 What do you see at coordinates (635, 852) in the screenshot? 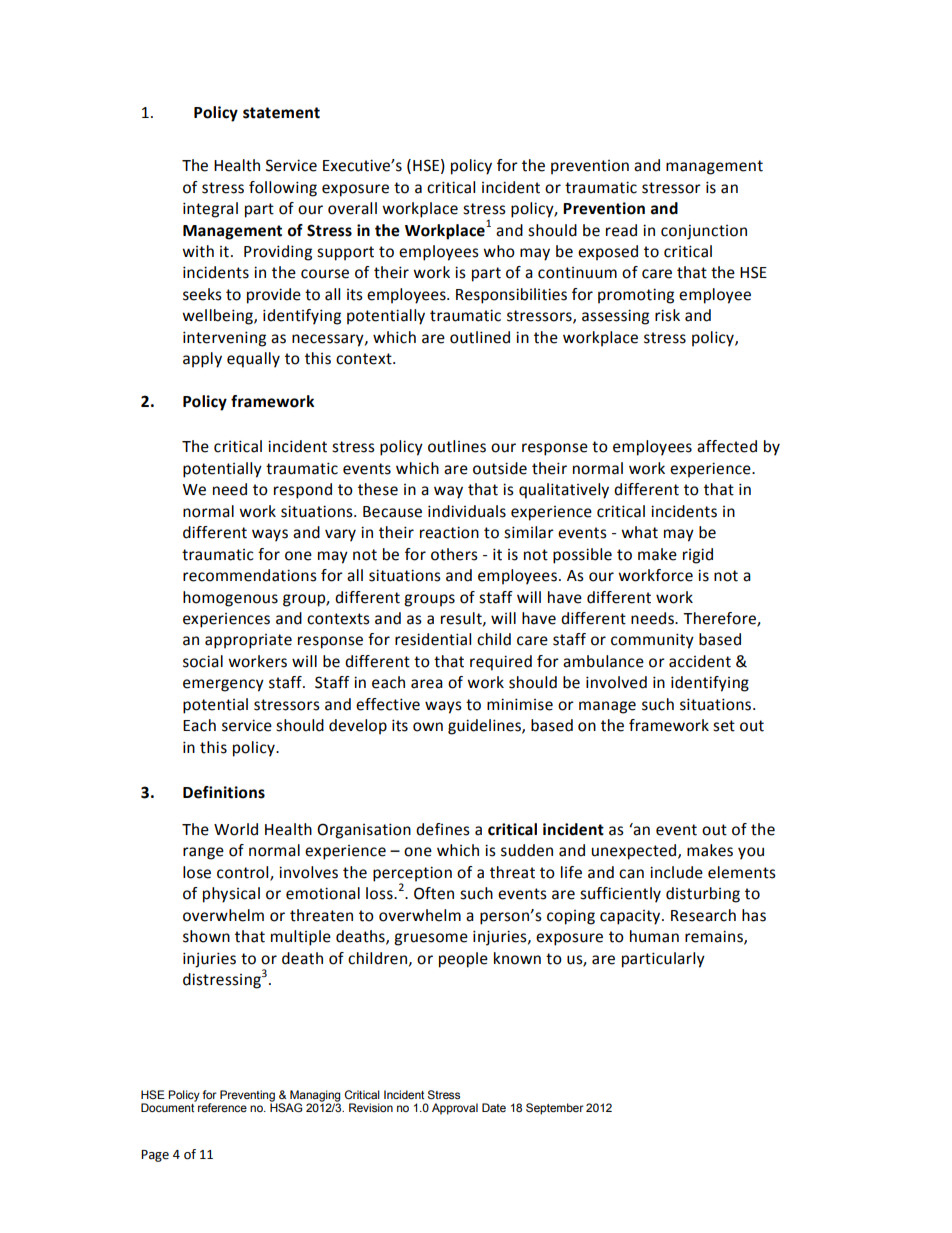
I see `unexpected` at bounding box center [635, 852].
